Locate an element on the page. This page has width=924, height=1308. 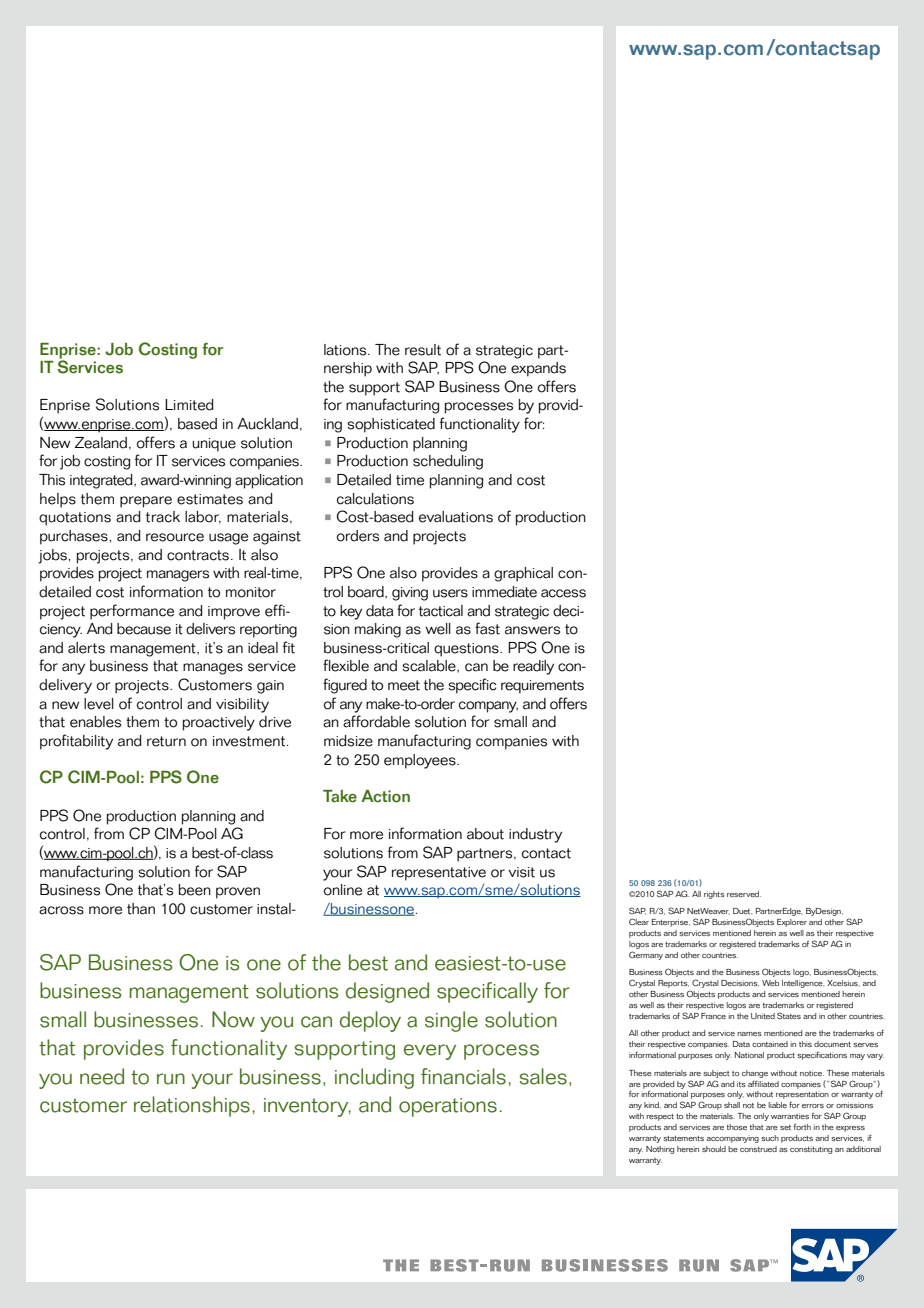
expands is located at coordinates (538, 369).
